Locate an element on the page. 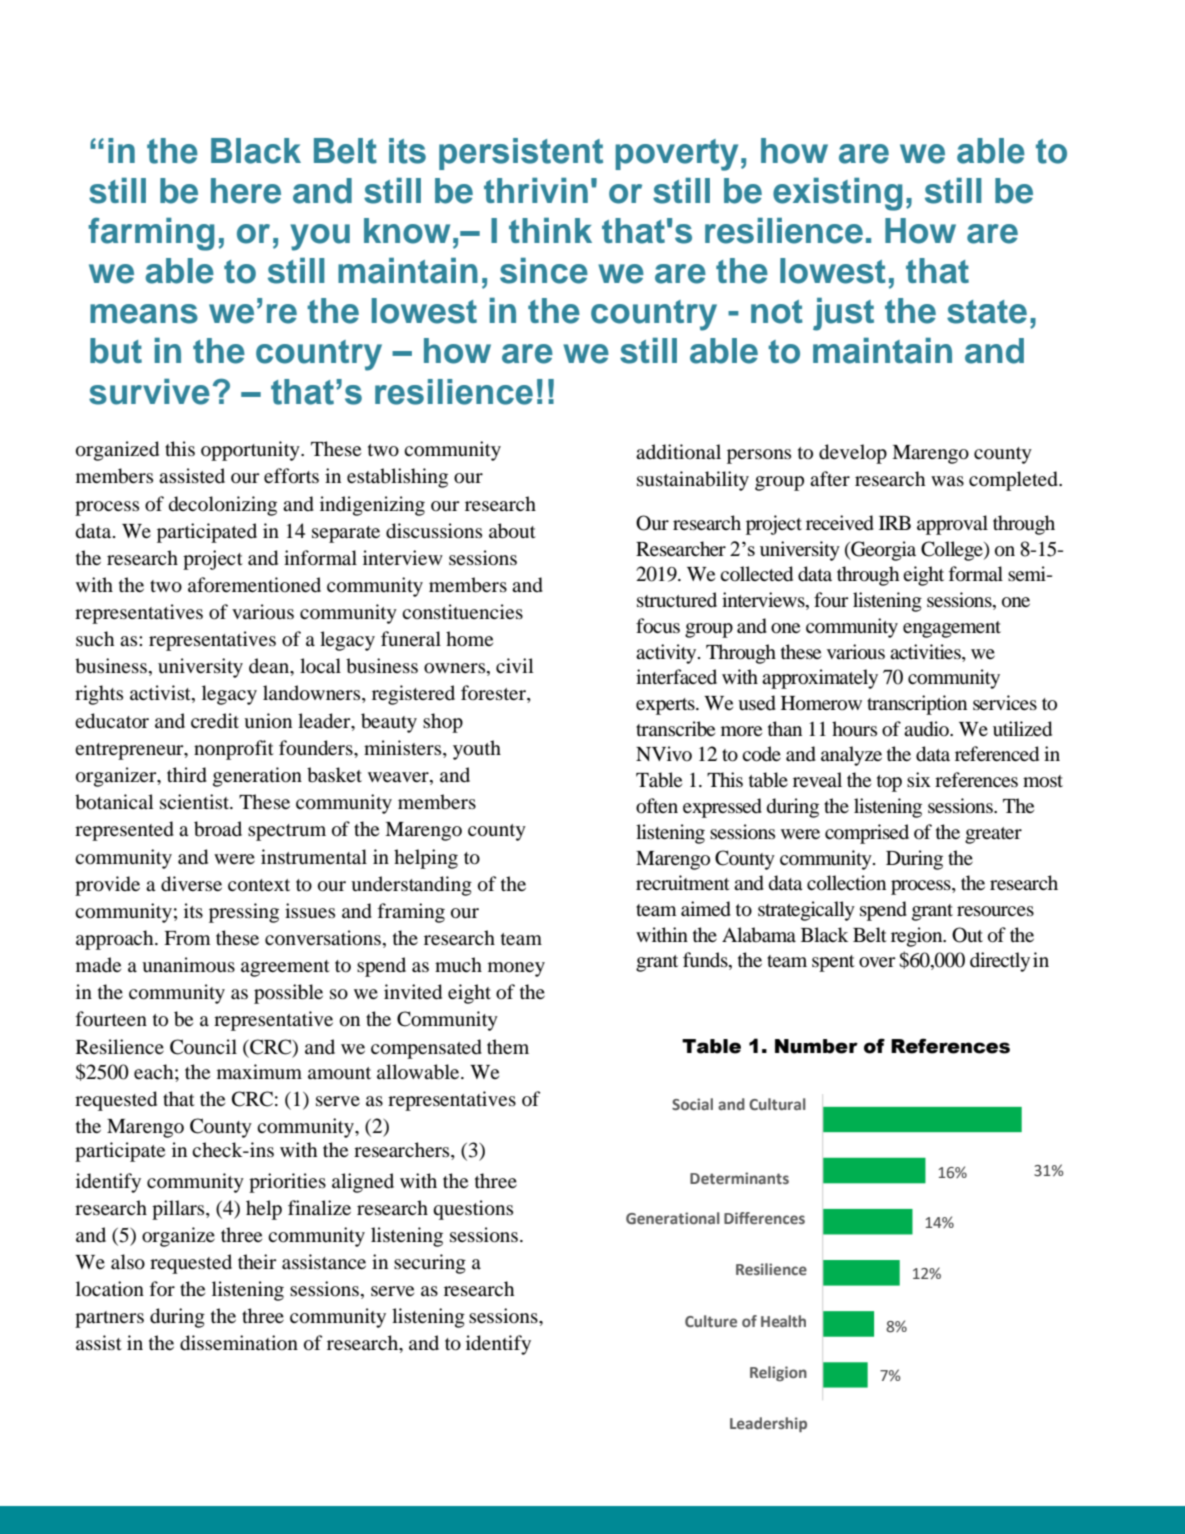  six is located at coordinates (919, 779).
